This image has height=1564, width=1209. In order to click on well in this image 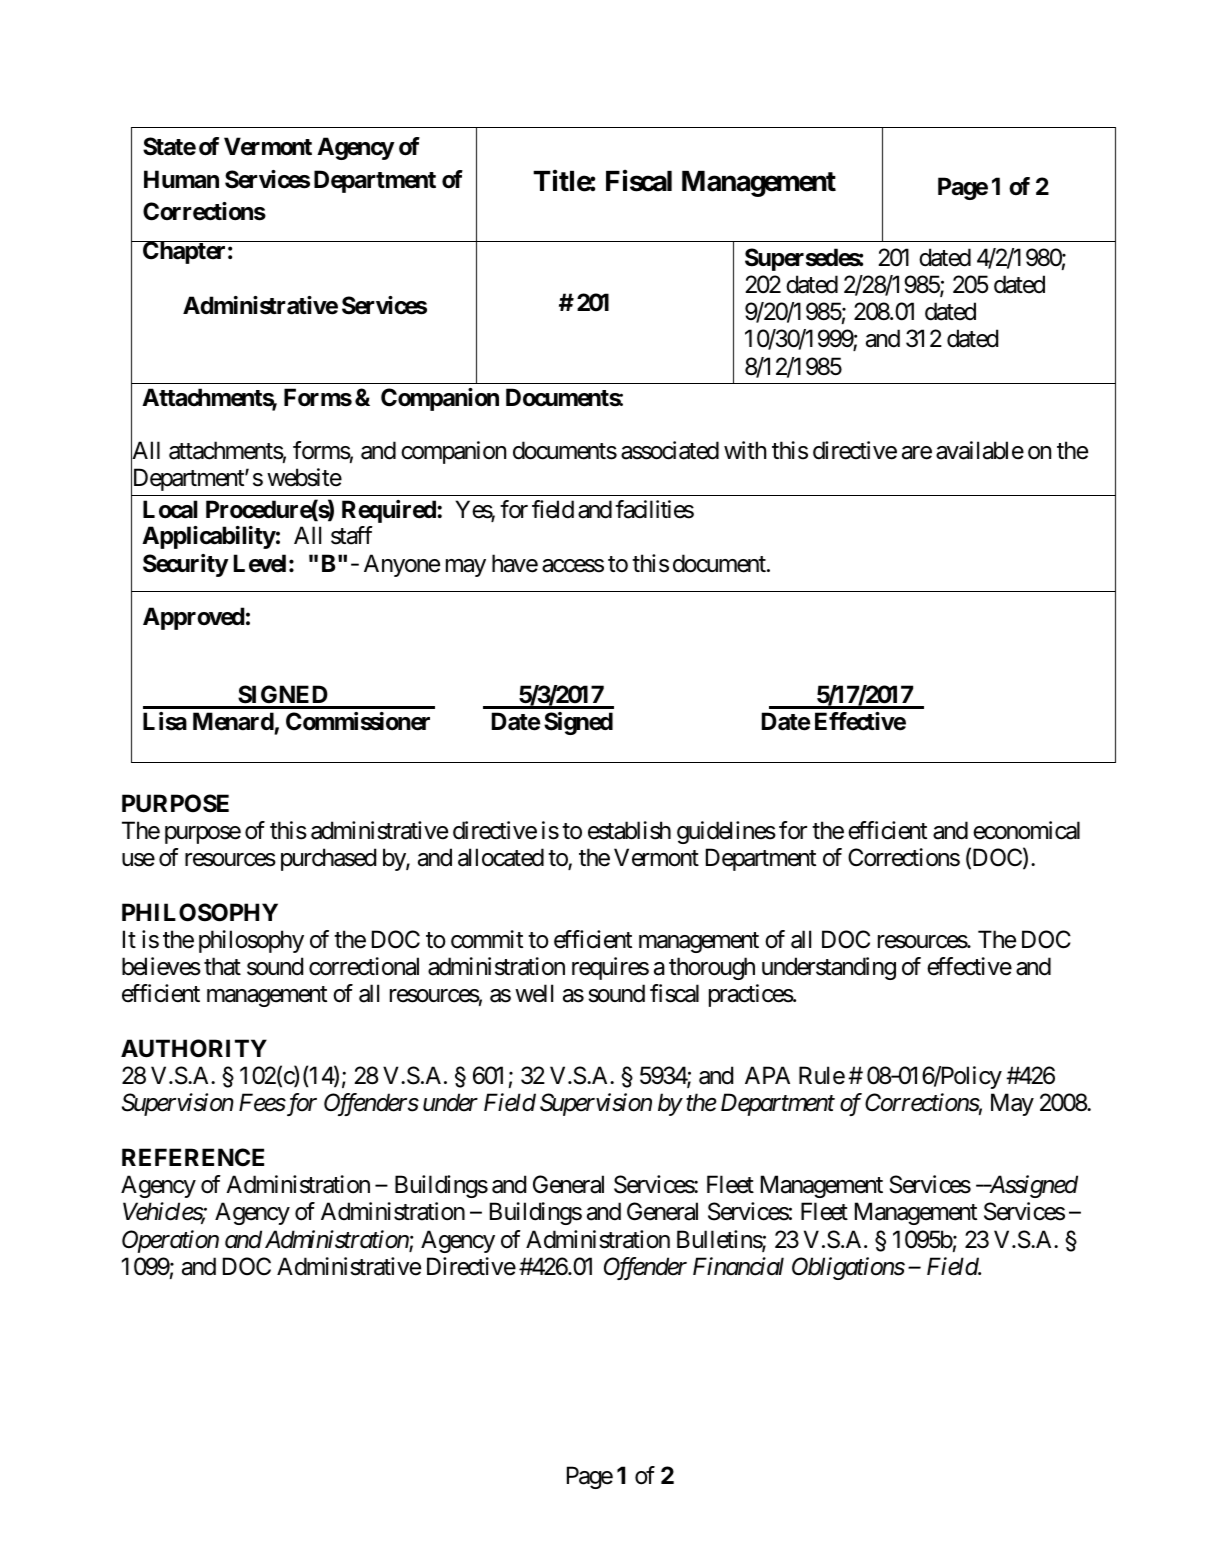, I will do `click(534, 993)`.
